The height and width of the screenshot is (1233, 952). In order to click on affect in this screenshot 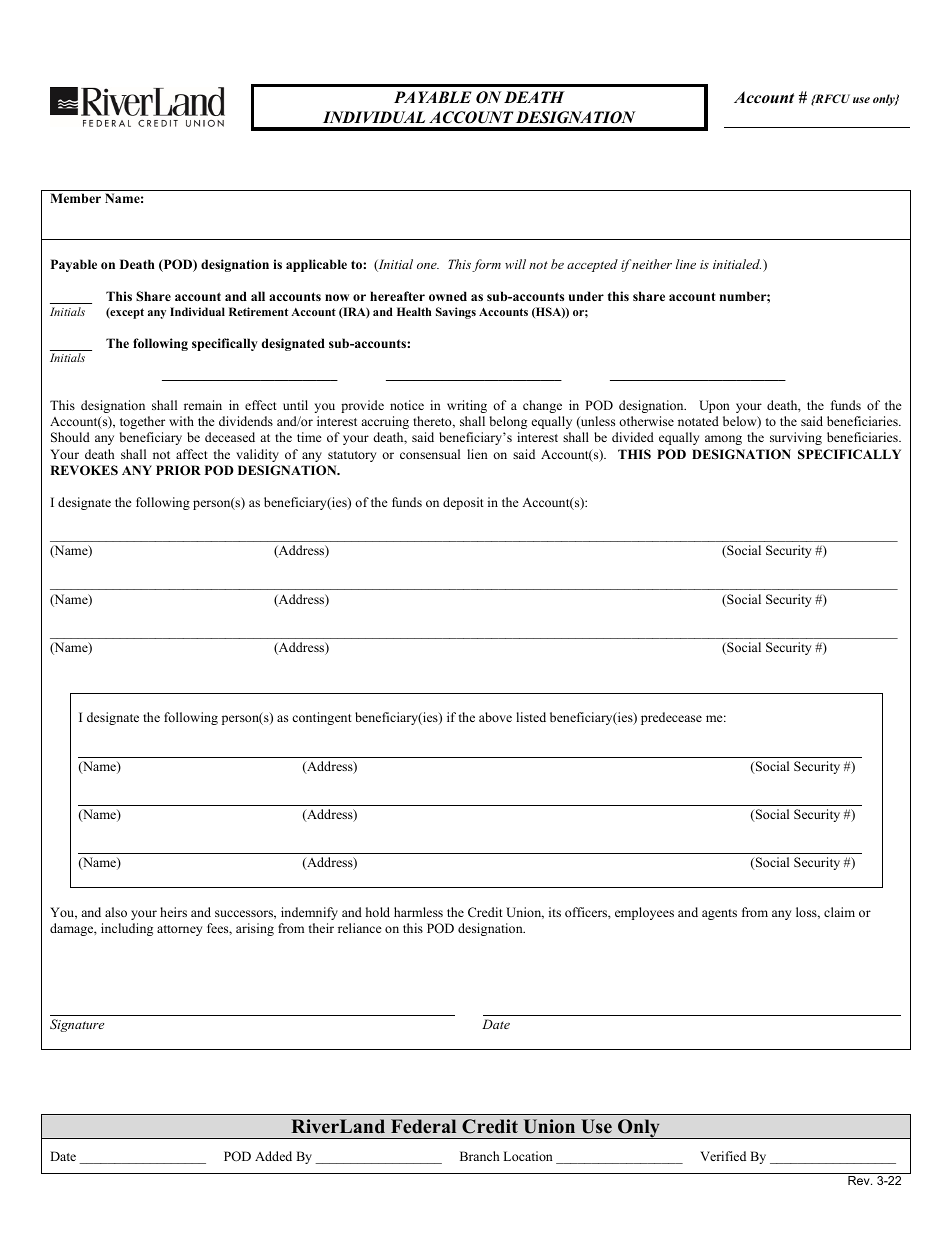, I will do `click(192, 454)`.
